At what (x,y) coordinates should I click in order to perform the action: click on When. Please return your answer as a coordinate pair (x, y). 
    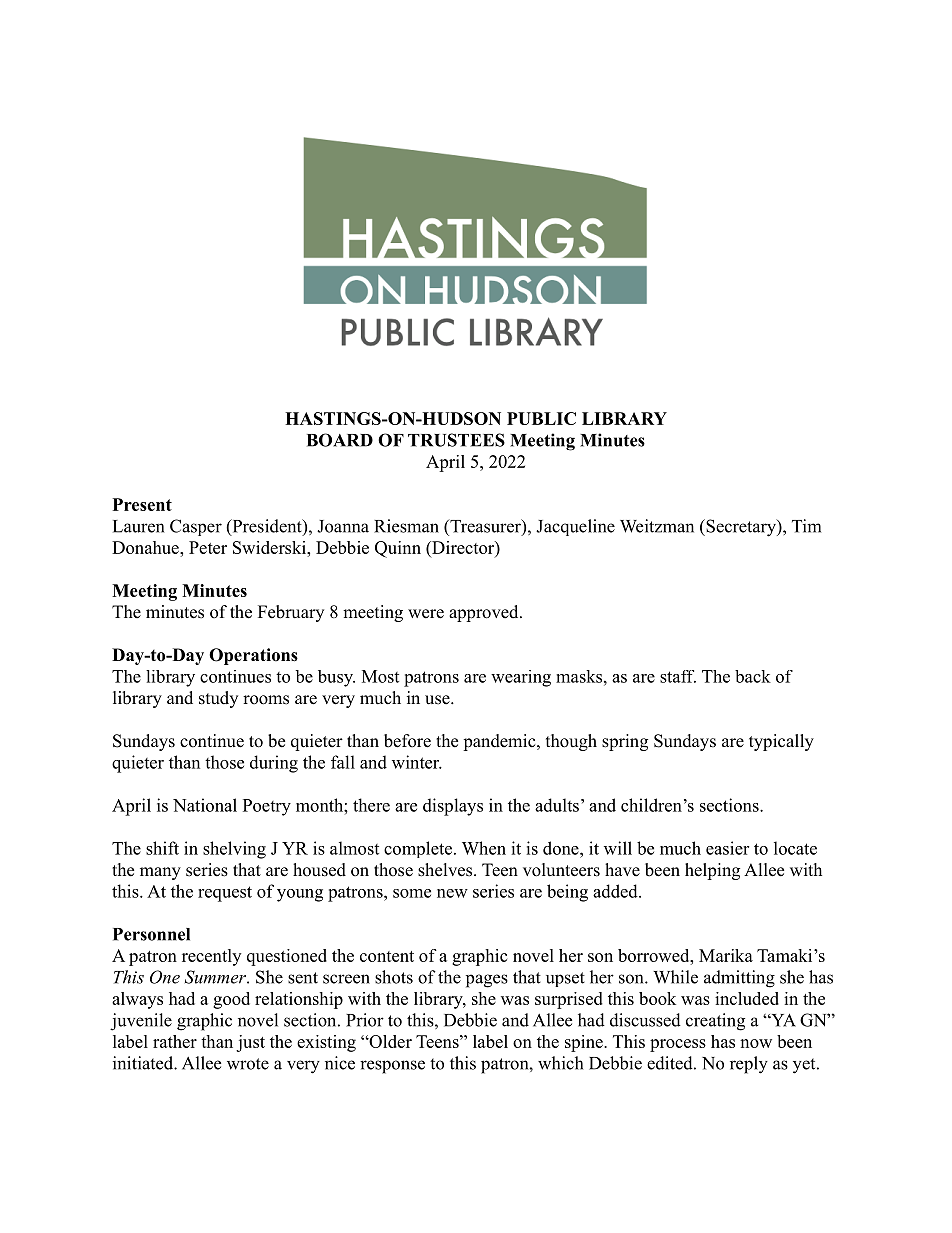
    Looking at the image, I should click on (484, 848).
